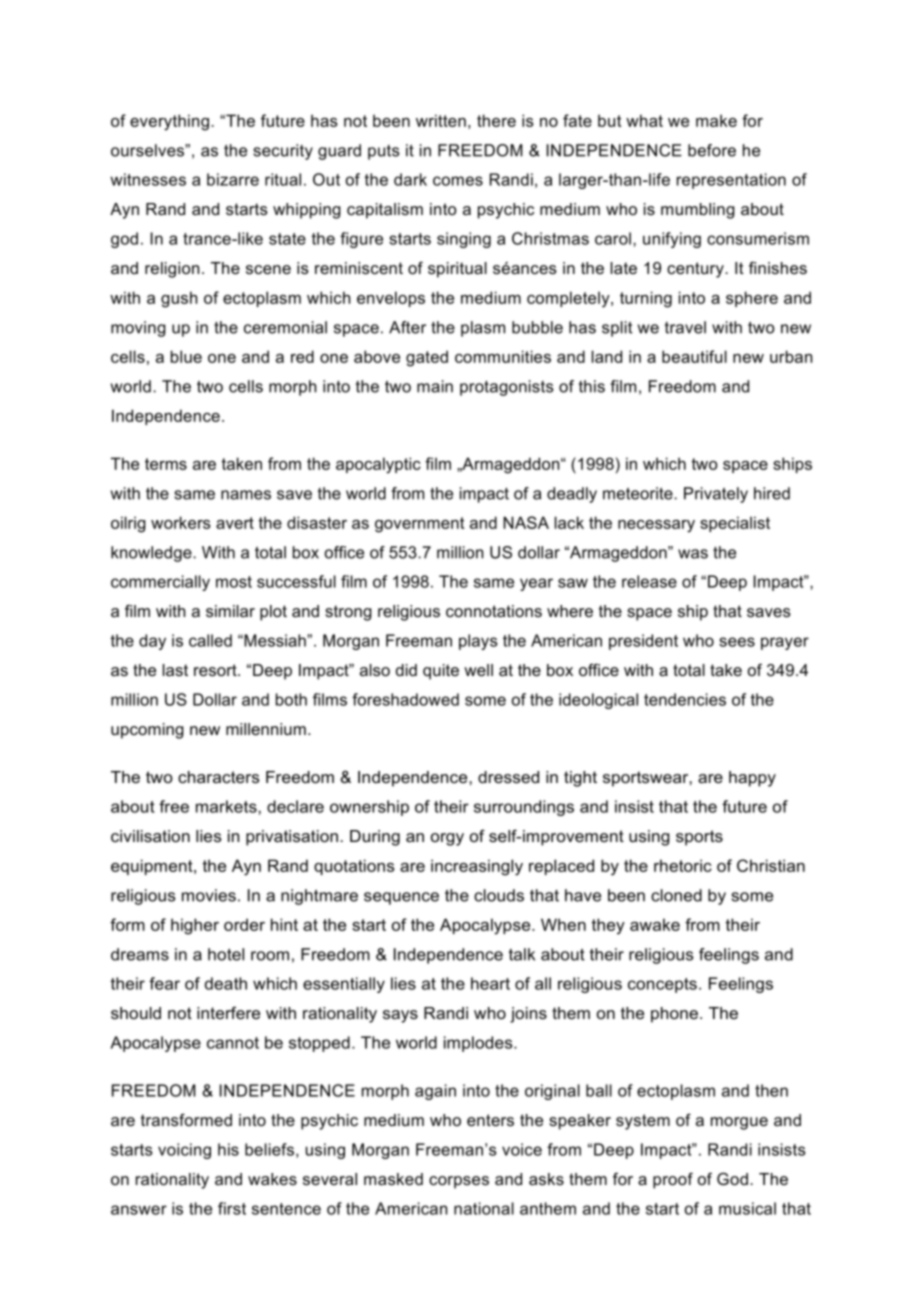 The width and height of the document is (924, 1308). Describe the element at coordinates (683, 865) in the document. I see `rhetoric` at that location.
